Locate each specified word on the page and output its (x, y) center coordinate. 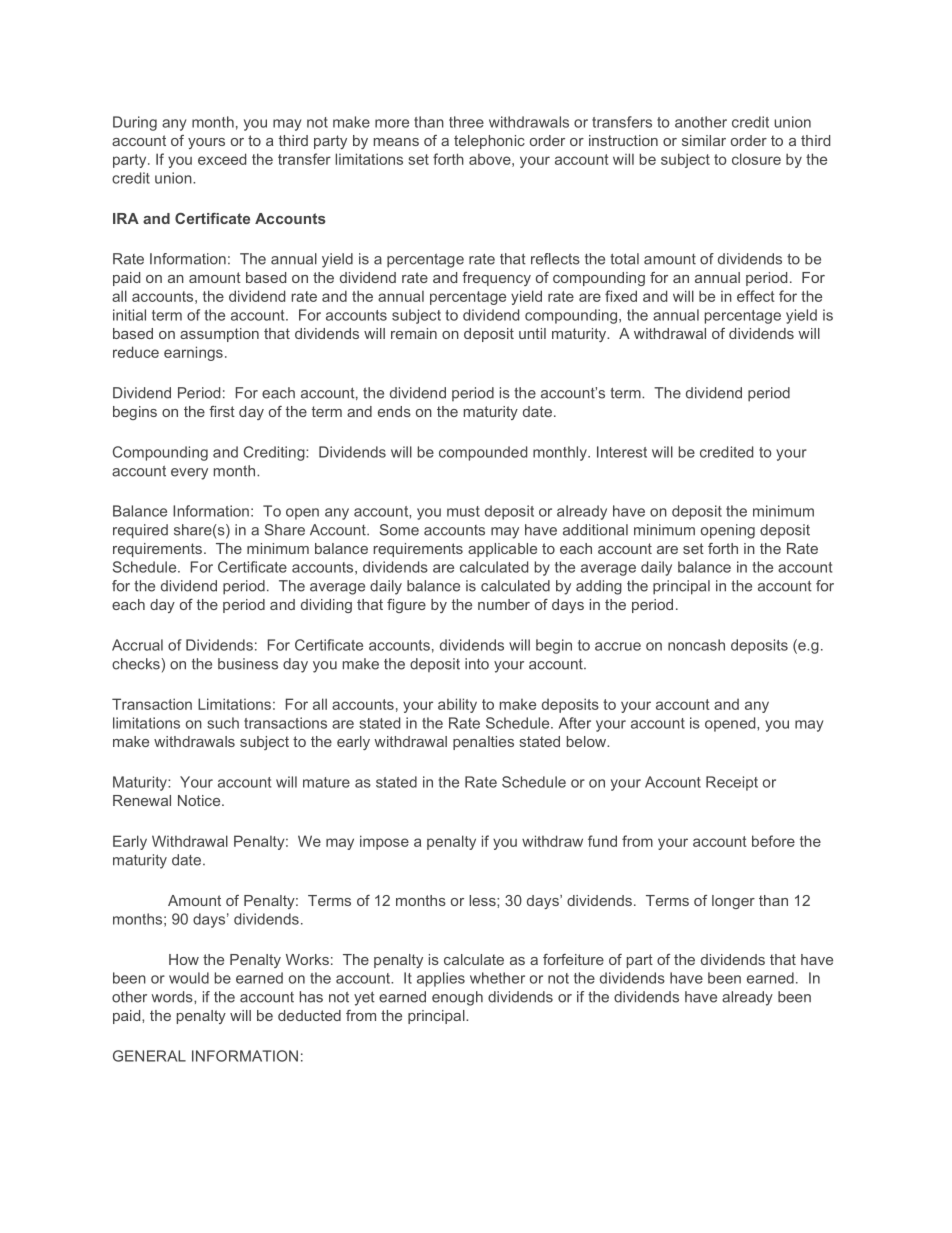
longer (733, 902)
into (477, 664)
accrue (618, 646)
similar (704, 140)
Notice (200, 800)
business (248, 664)
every (189, 474)
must (463, 511)
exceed (222, 159)
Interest (622, 452)
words (173, 997)
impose (384, 842)
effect (756, 296)
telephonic (489, 142)
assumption (219, 335)
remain (414, 333)
